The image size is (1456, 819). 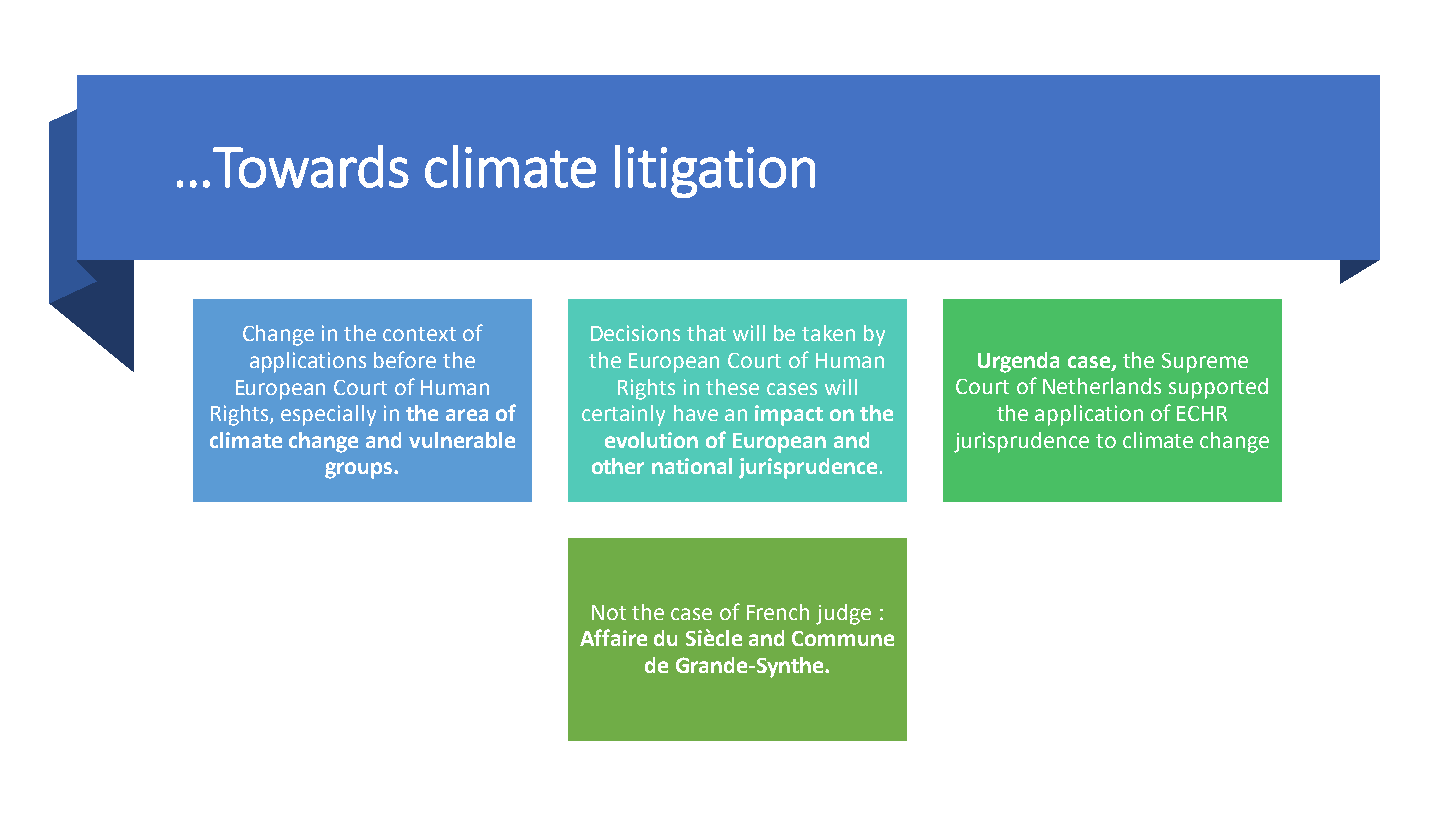 What do you see at coordinates (1205, 363) in the page?
I see `Supreme` at bounding box center [1205, 363].
